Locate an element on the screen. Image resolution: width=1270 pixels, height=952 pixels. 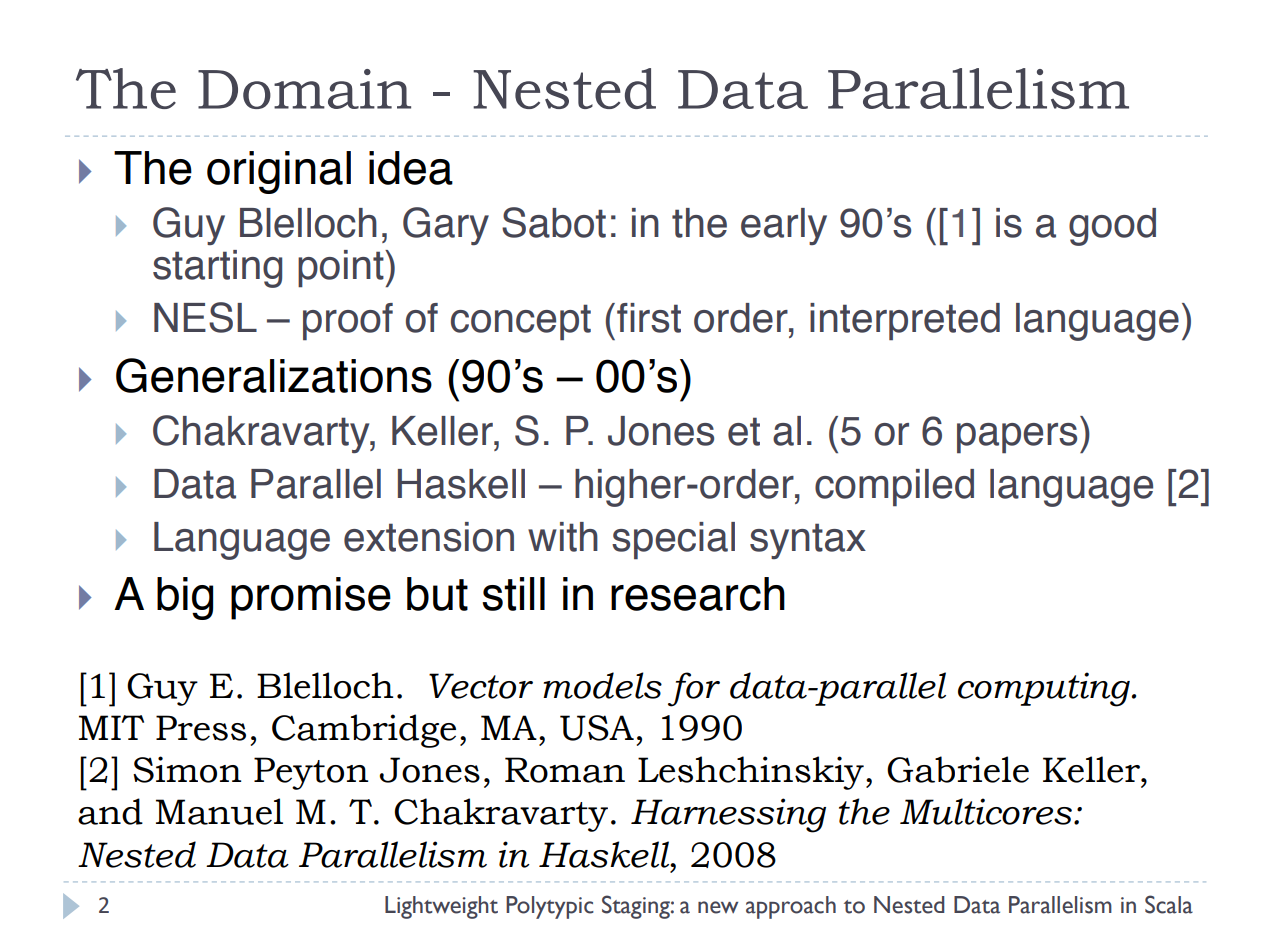
special is located at coordinates (673, 541).
